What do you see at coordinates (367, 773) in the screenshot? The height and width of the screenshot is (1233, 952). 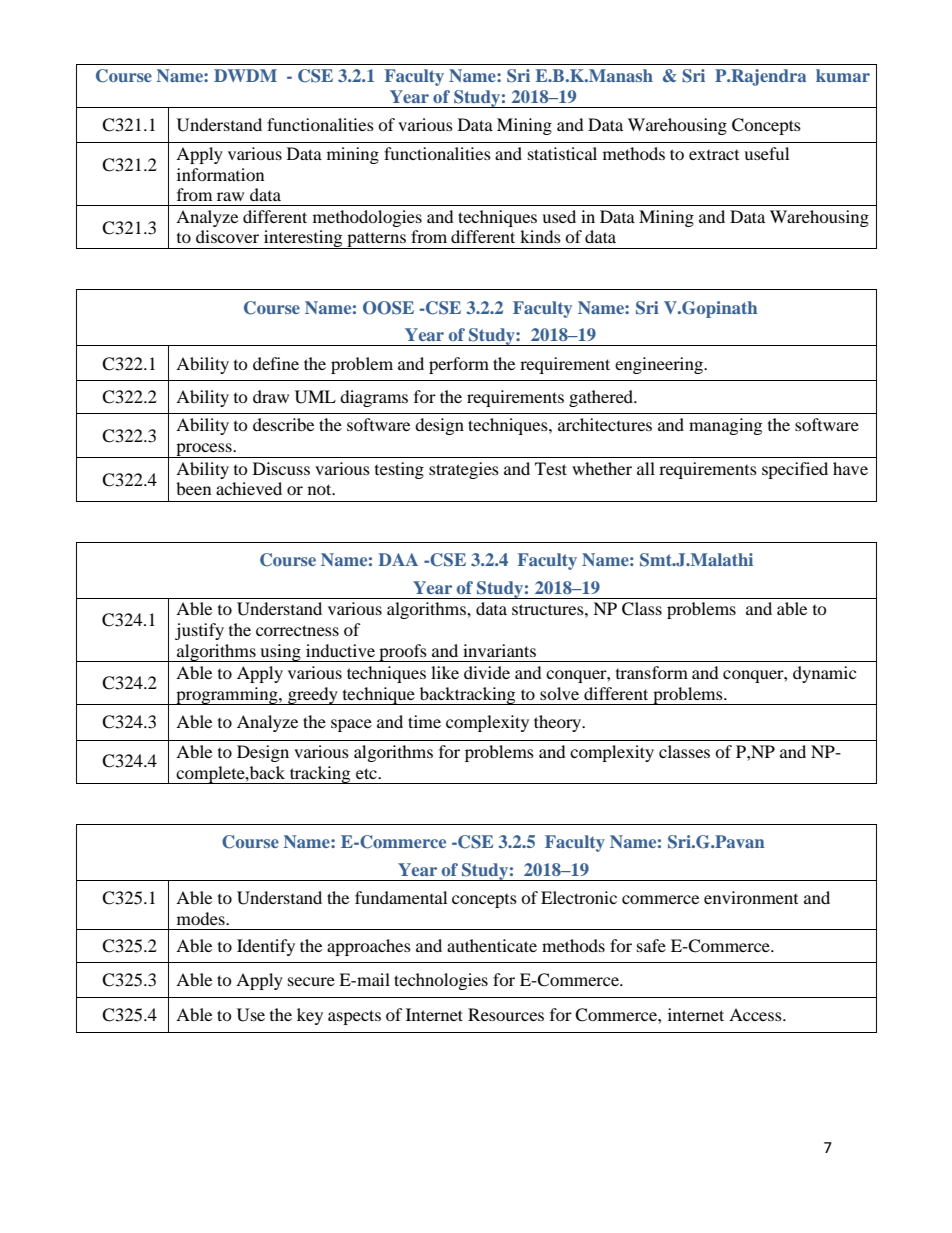 I see `etc` at bounding box center [367, 773].
